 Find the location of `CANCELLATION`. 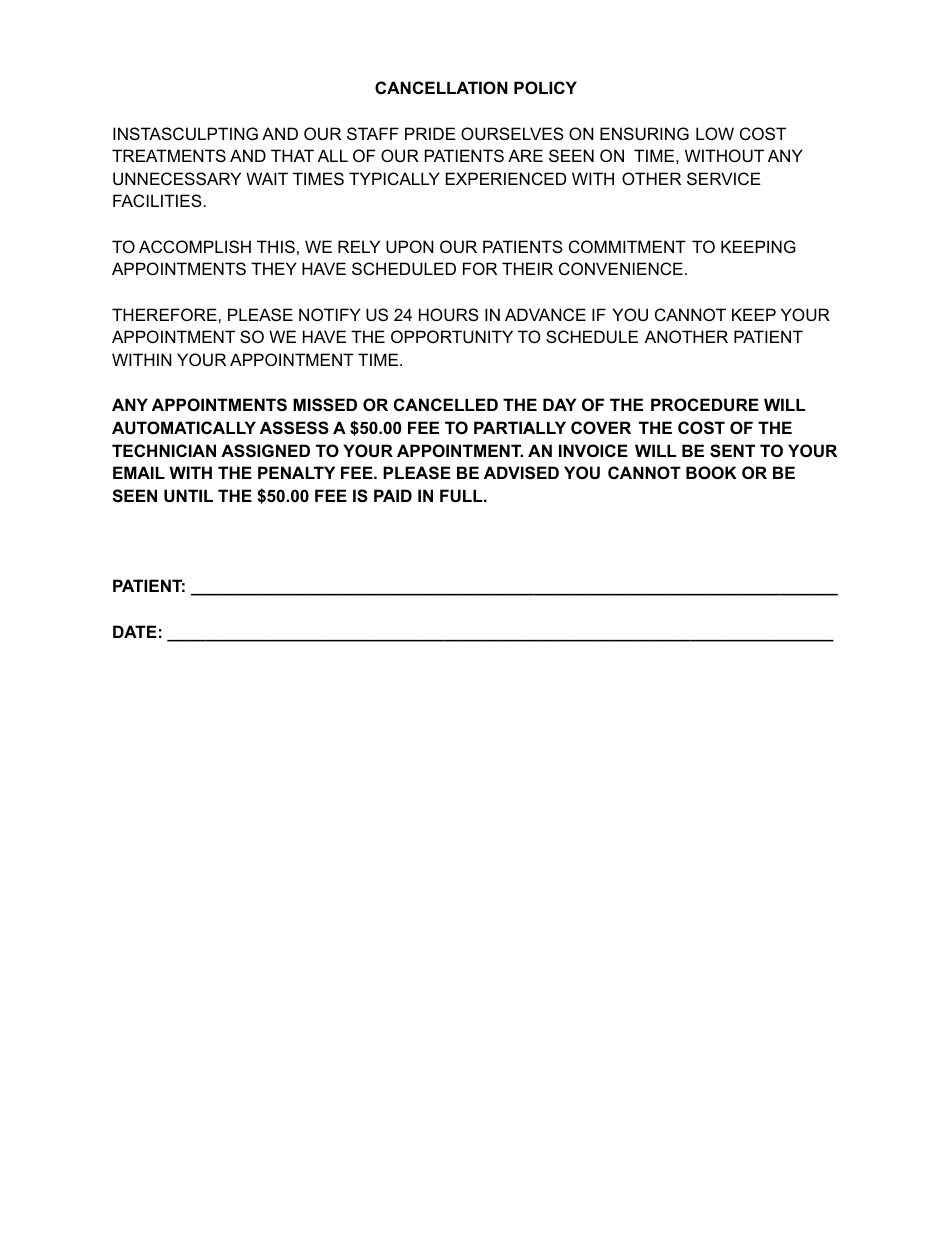

CANCELLATION is located at coordinates (441, 87).
